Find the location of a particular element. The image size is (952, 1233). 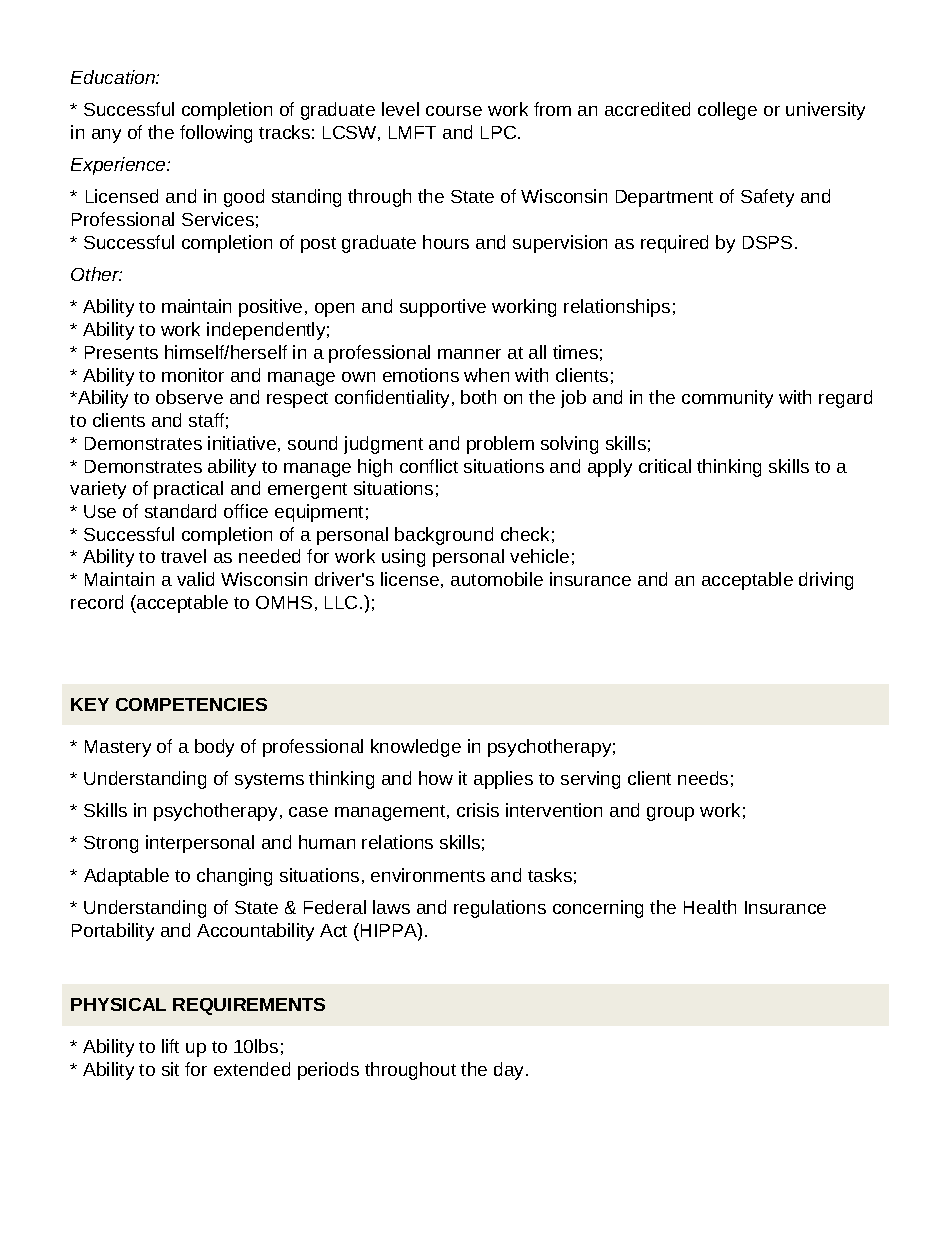

driving is located at coordinates (826, 581).
